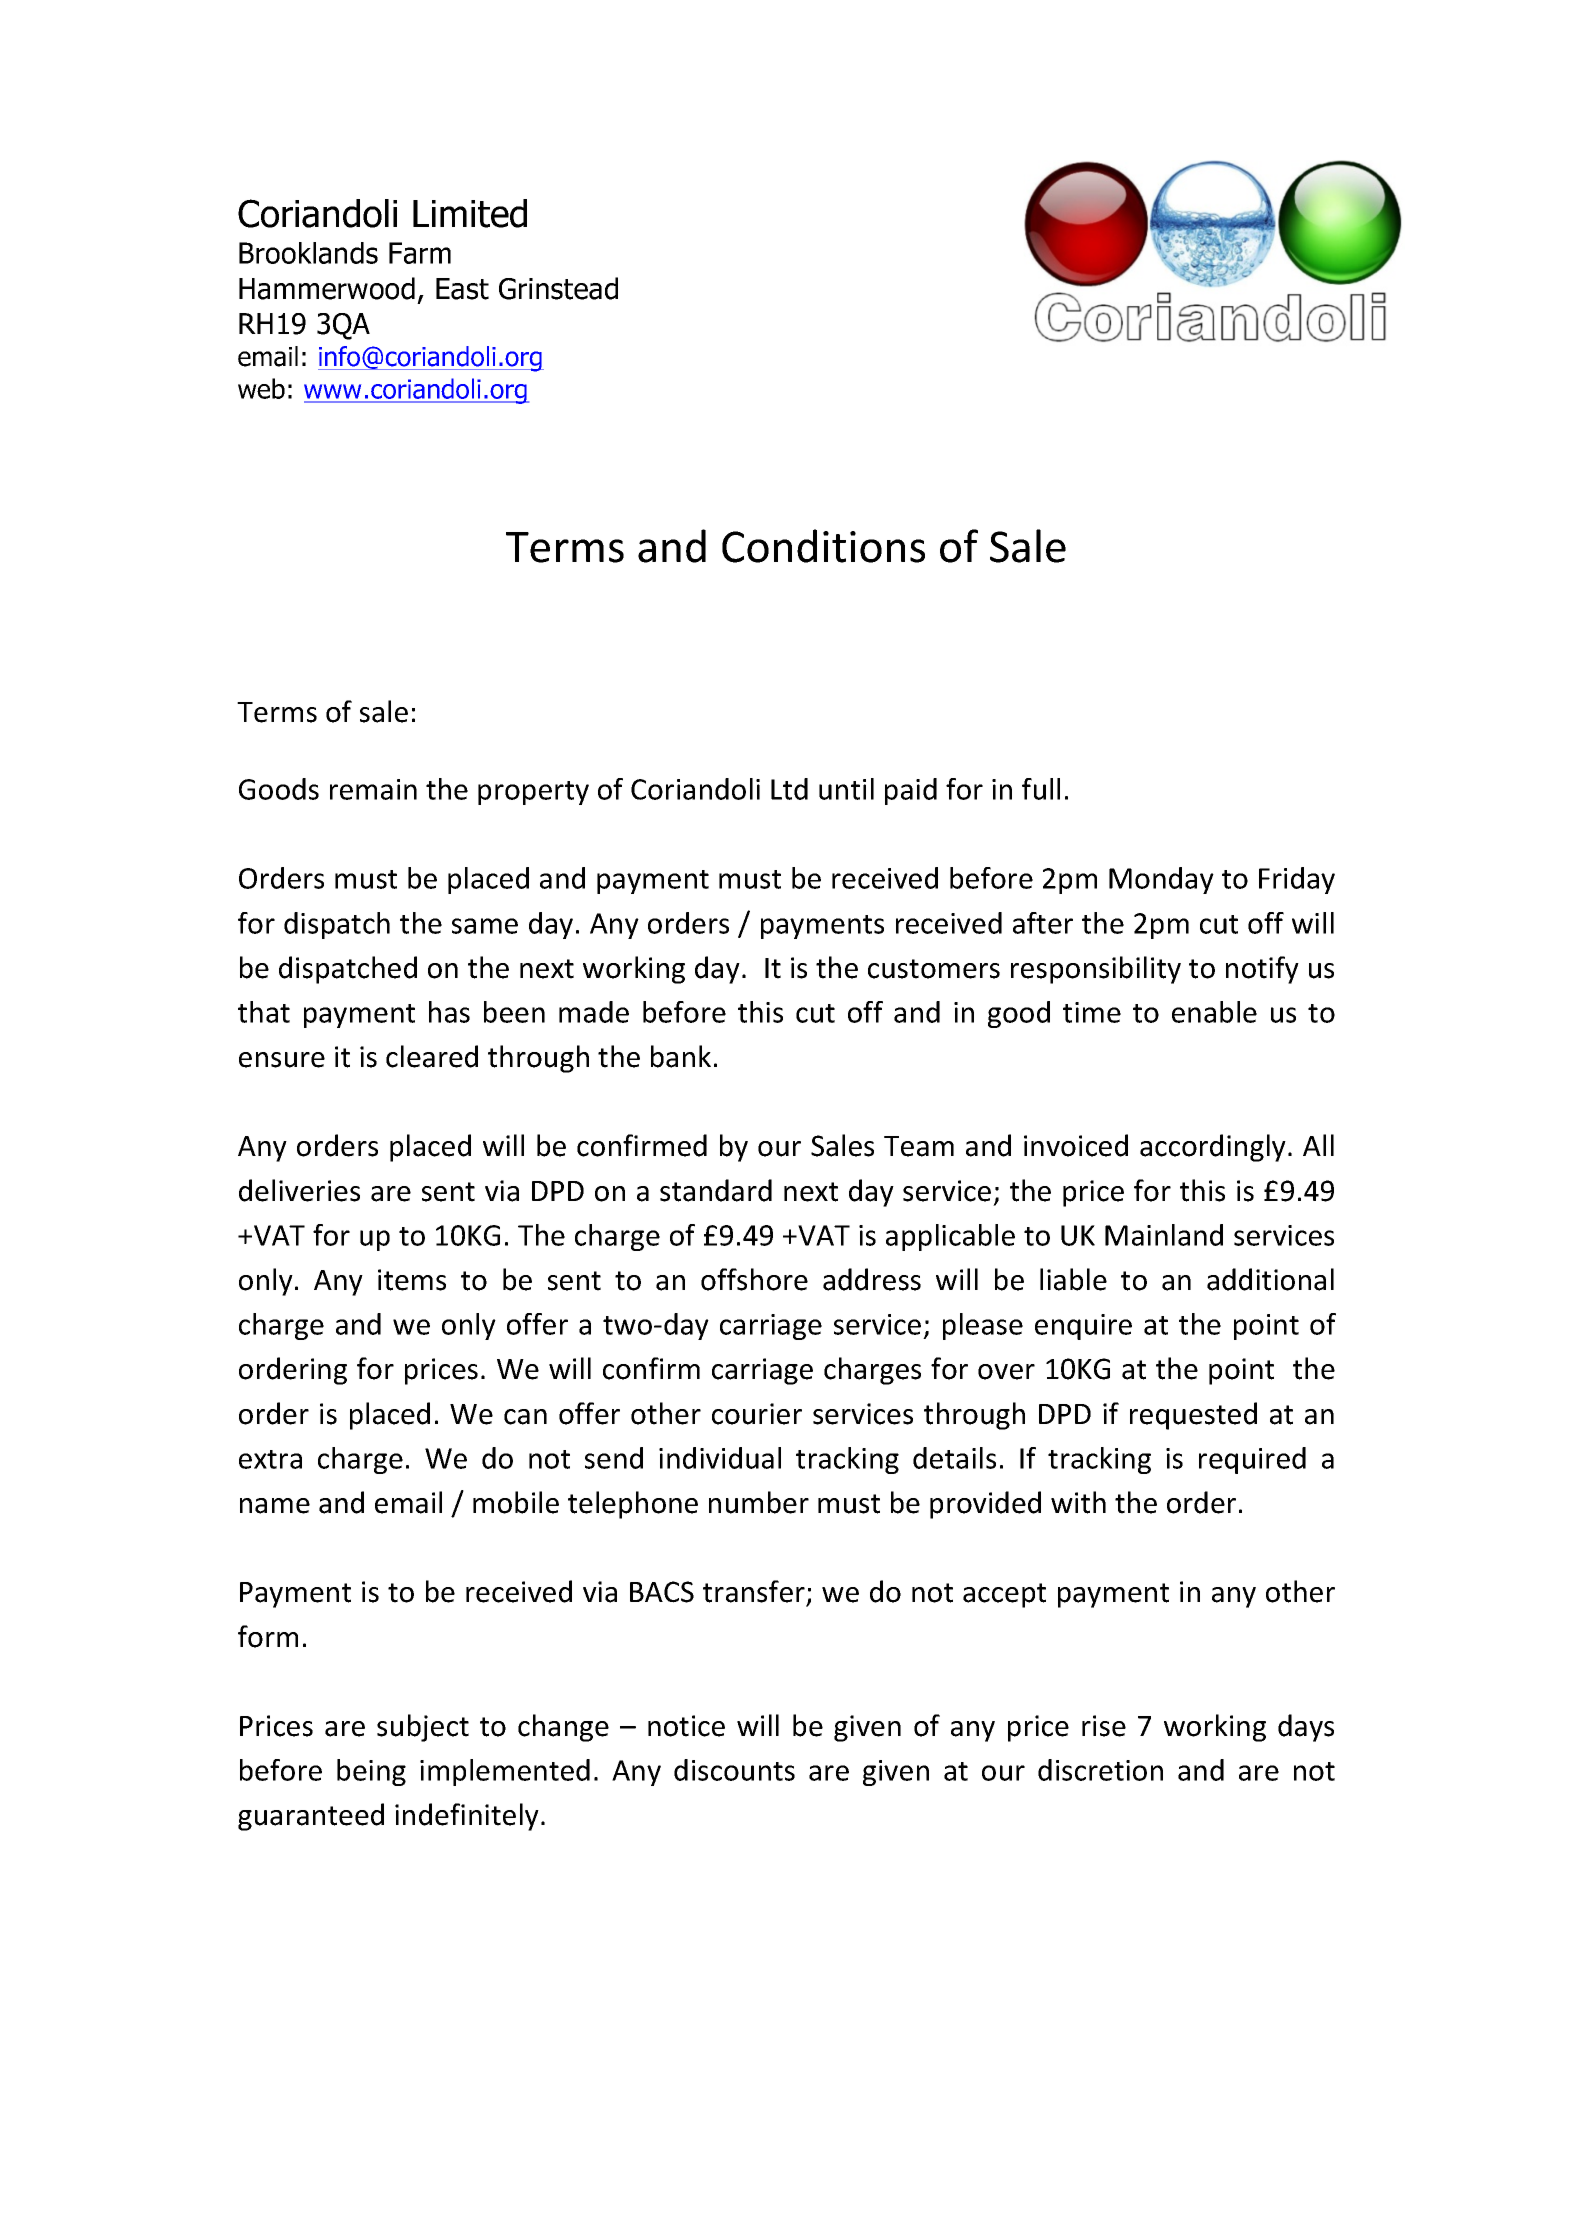  What do you see at coordinates (373, 789) in the page?
I see `remain` at bounding box center [373, 789].
